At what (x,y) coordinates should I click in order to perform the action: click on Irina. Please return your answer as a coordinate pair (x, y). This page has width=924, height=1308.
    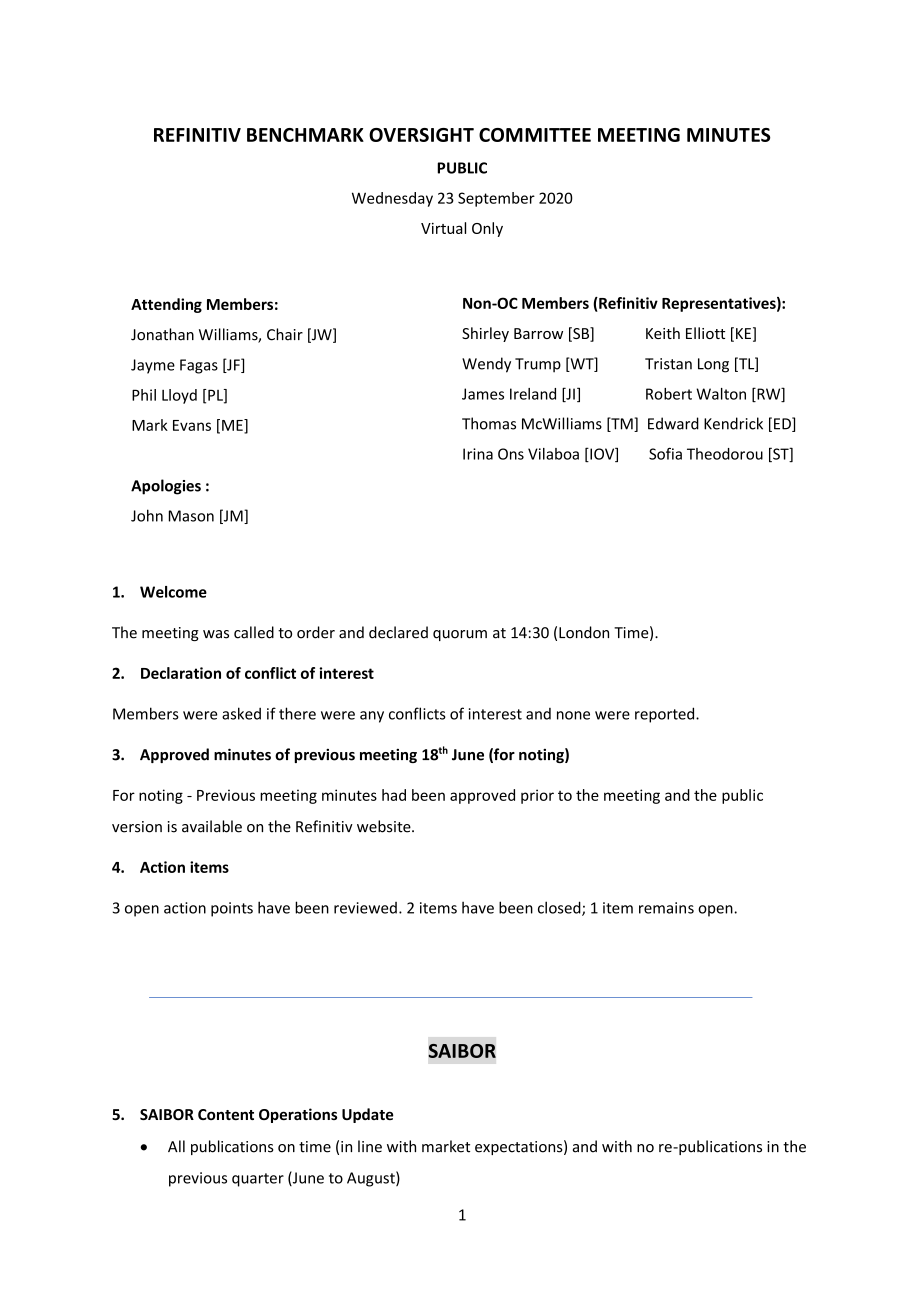
    Looking at the image, I should click on (478, 454).
